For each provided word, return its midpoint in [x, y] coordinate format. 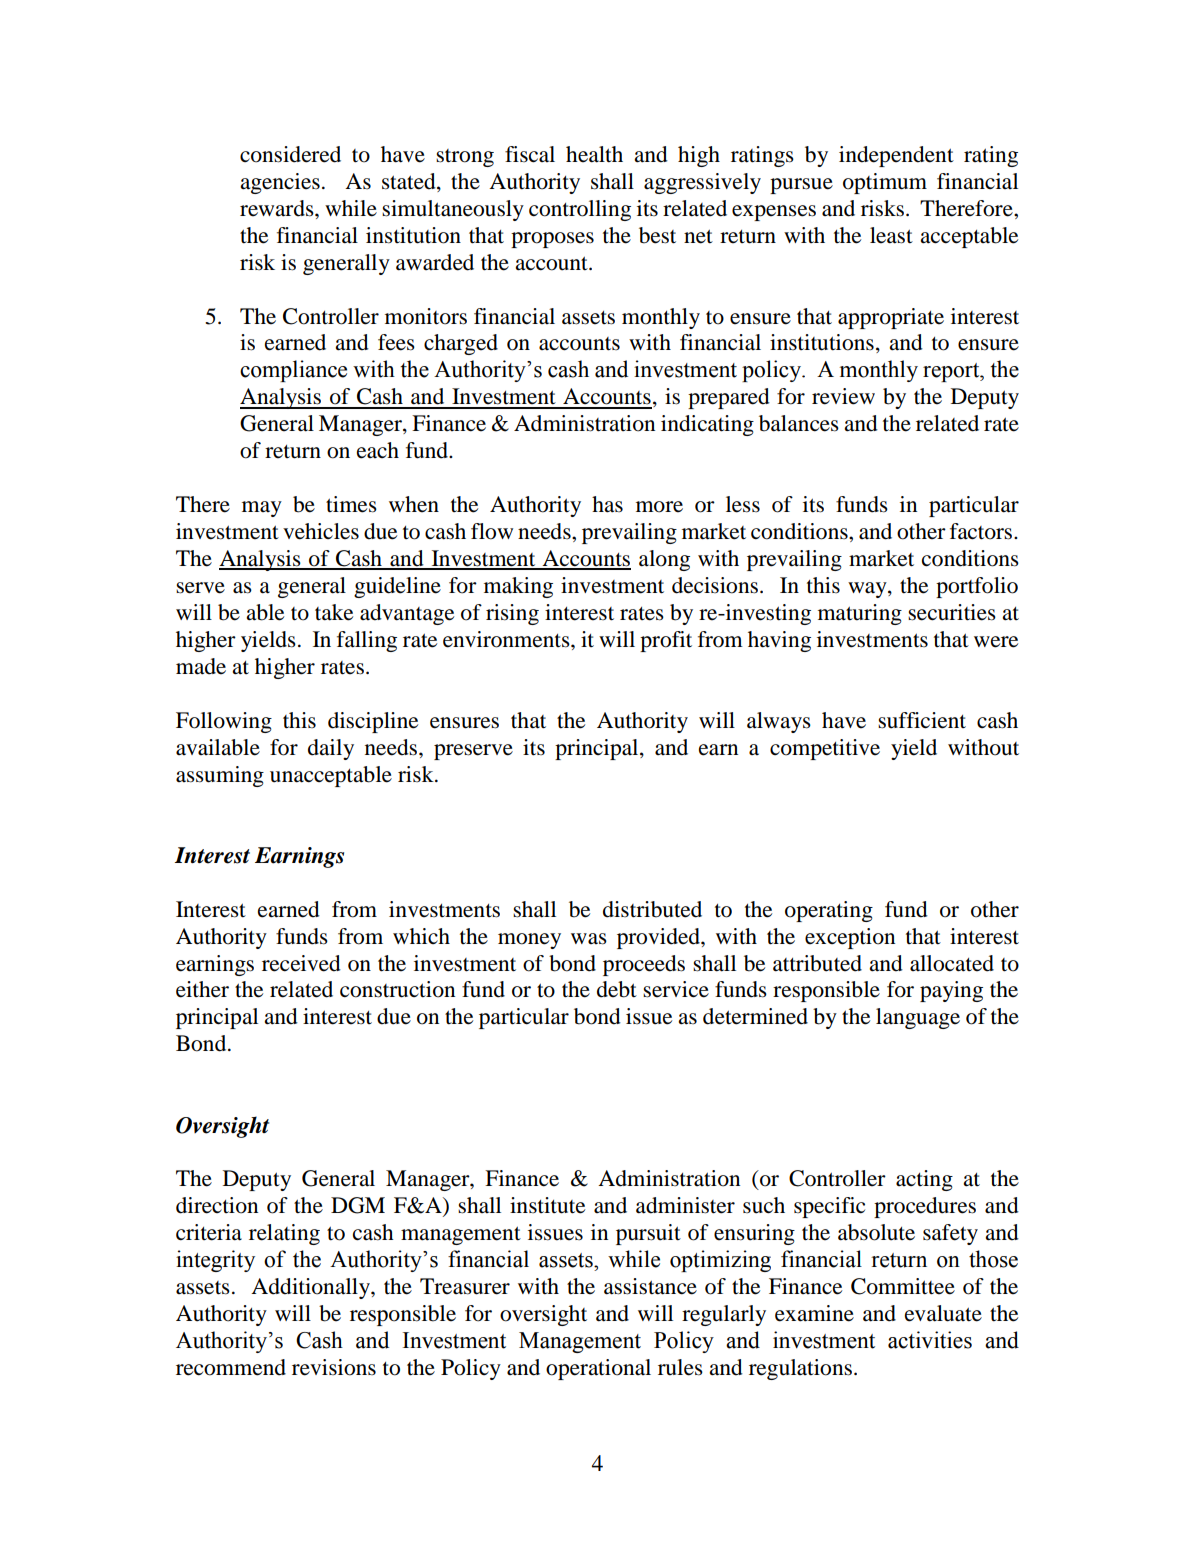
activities [930, 1340]
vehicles [321, 531]
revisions [334, 1367]
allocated [952, 963]
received [301, 963]
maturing [860, 614]
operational [598, 1369]
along [664, 560]
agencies [280, 183]
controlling [580, 210]
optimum [885, 183]
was [589, 939]
